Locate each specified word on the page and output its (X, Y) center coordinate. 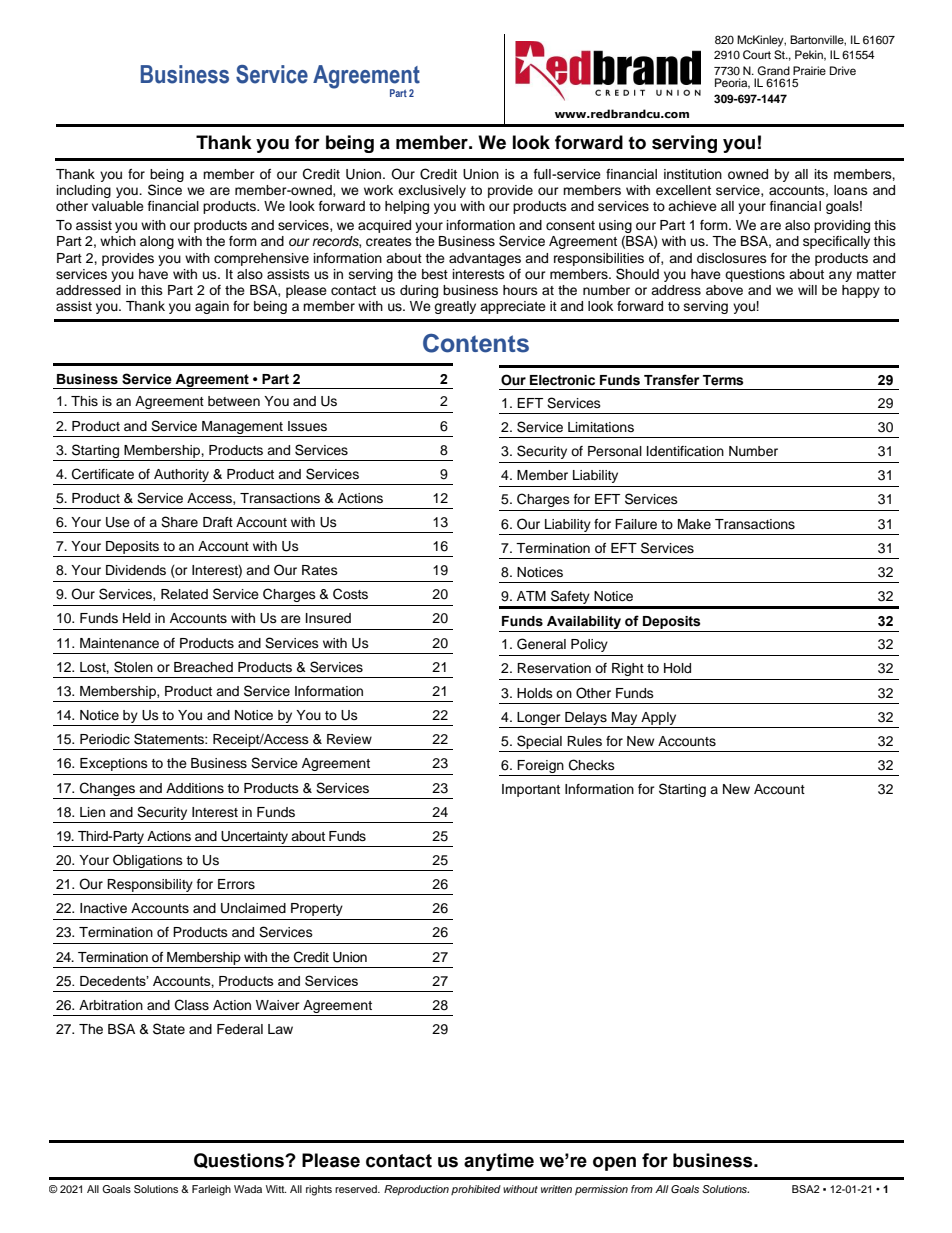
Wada (248, 1189)
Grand (773, 70)
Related (184, 594)
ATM (531, 596)
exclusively (432, 191)
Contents (476, 343)
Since (165, 190)
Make (694, 524)
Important (531, 790)
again (212, 307)
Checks (592, 765)
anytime (499, 1162)
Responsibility (150, 885)
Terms (723, 380)
